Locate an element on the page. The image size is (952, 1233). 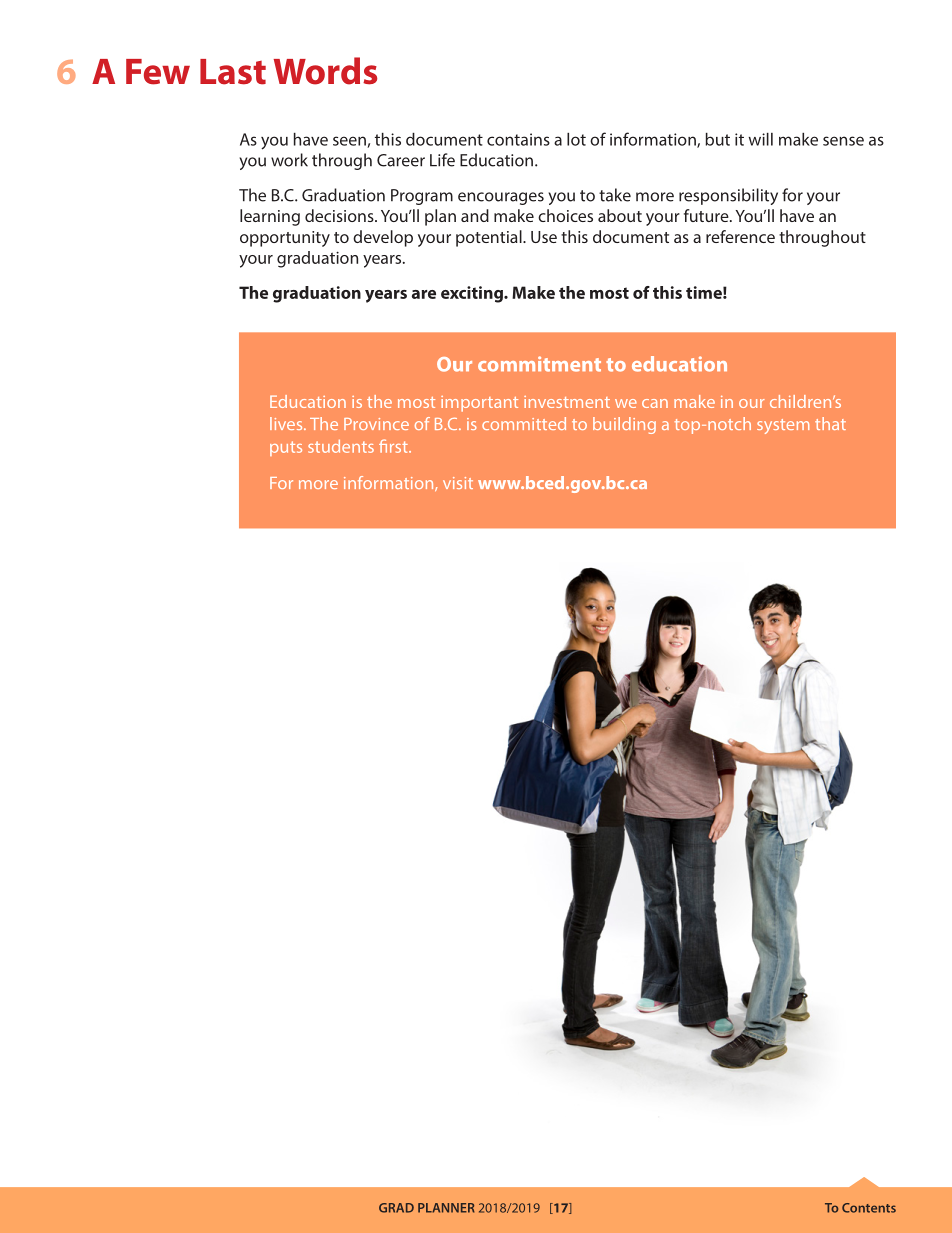
will is located at coordinates (760, 139).
